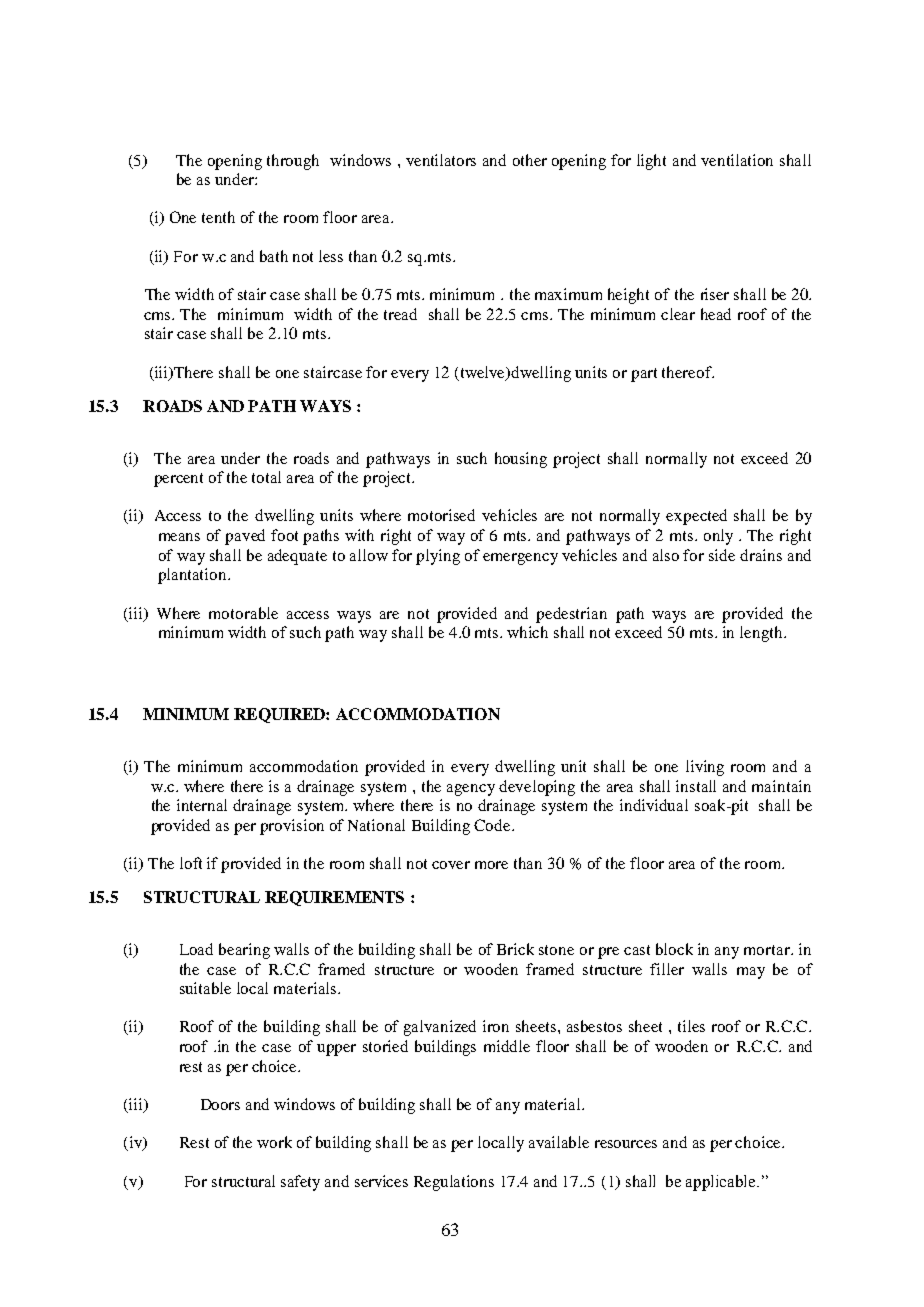  I want to click on length, so click(762, 634).
